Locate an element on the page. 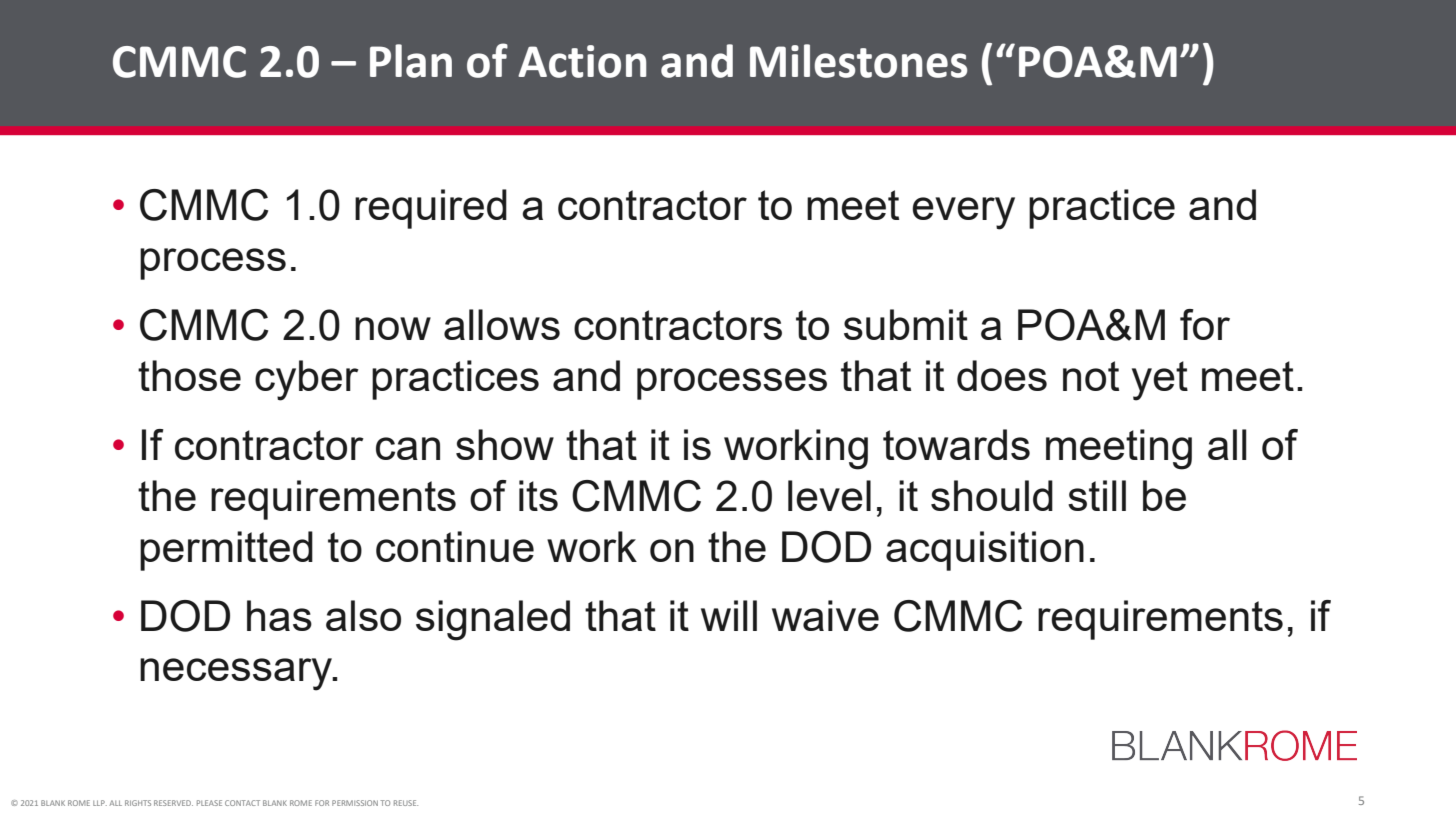 This document has height=819, width=1456. waive is located at coordinates (825, 615).
